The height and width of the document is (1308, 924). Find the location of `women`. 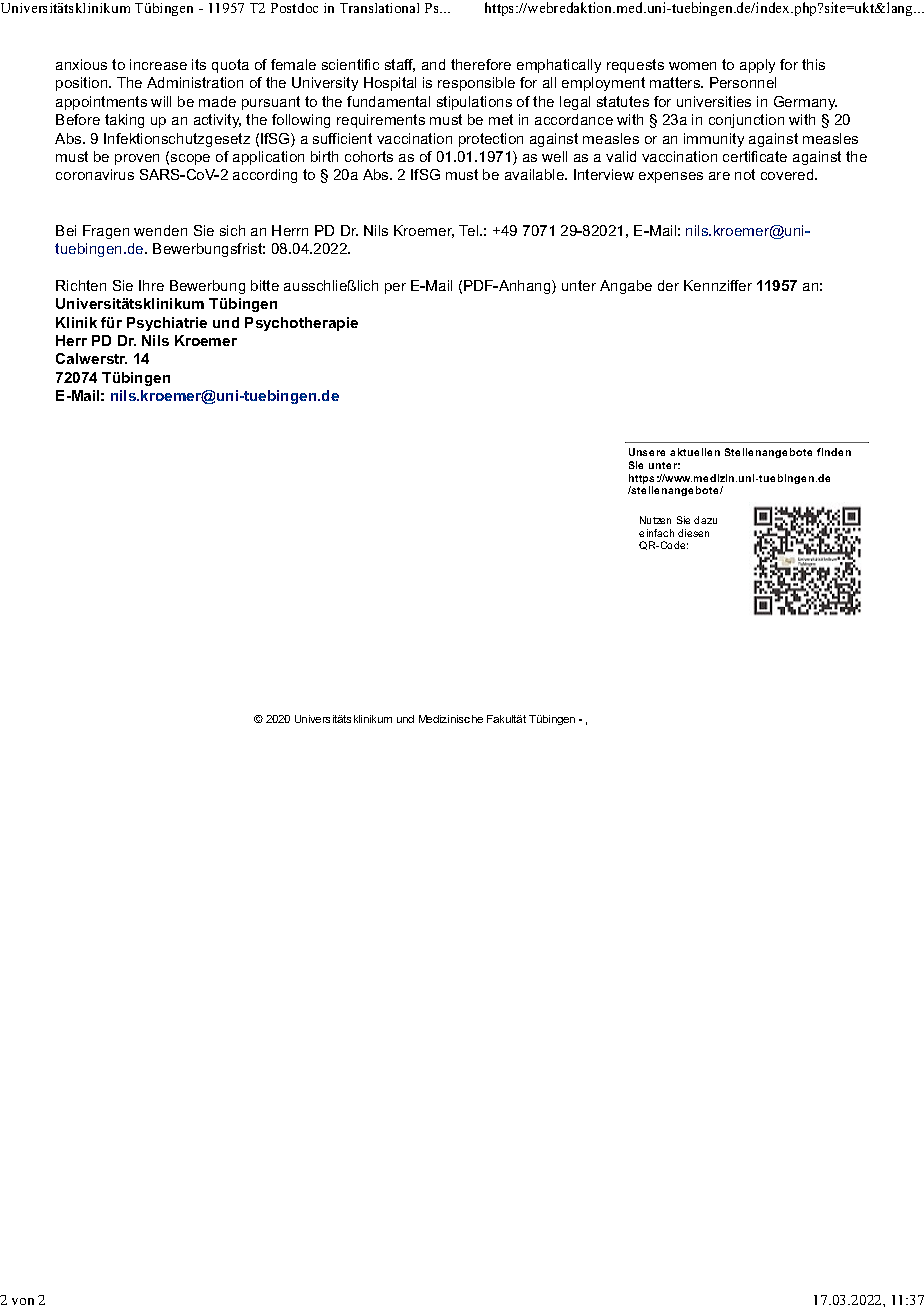

women is located at coordinates (692, 66).
